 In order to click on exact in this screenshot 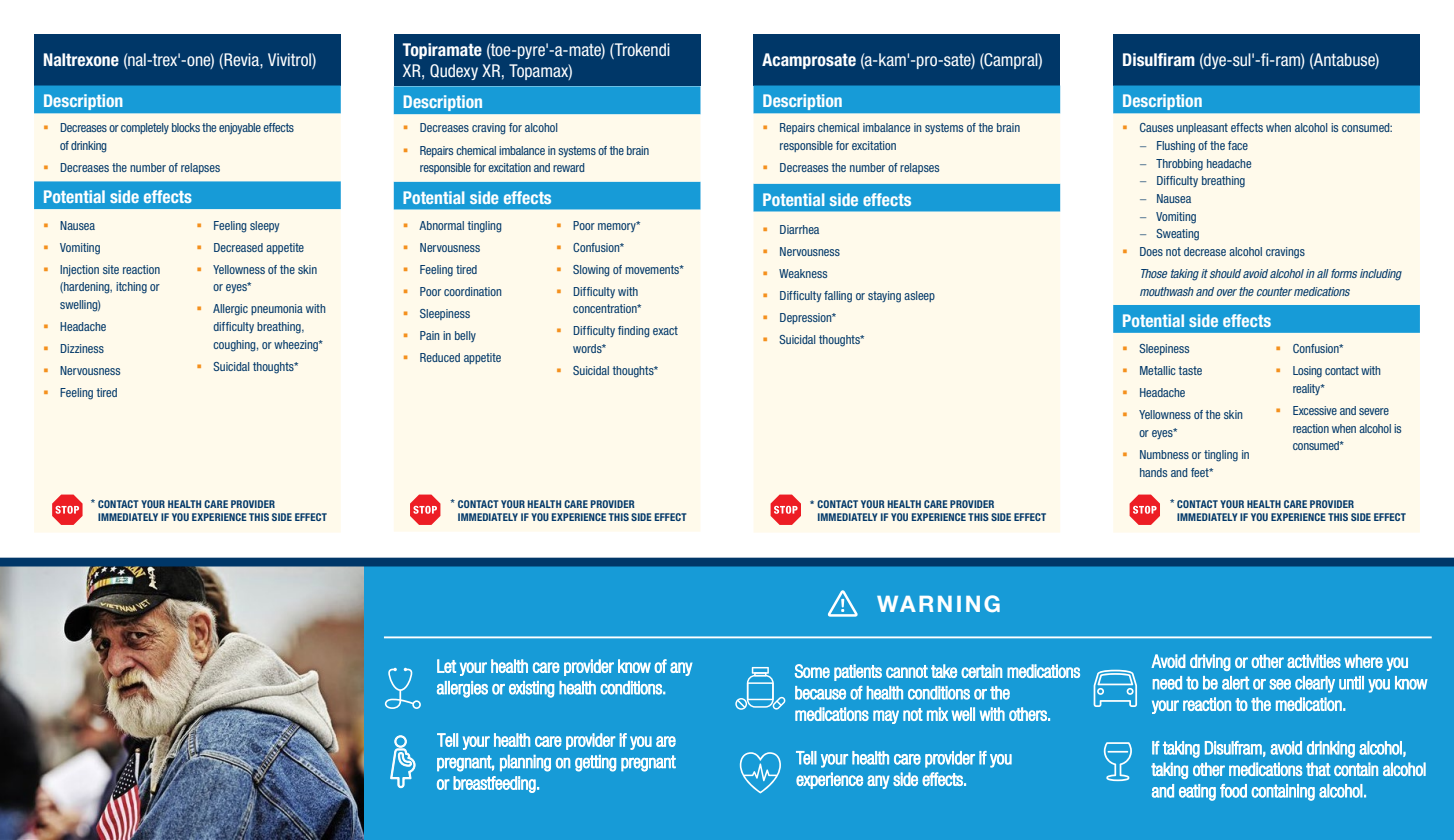, I will do `click(665, 330)`.
